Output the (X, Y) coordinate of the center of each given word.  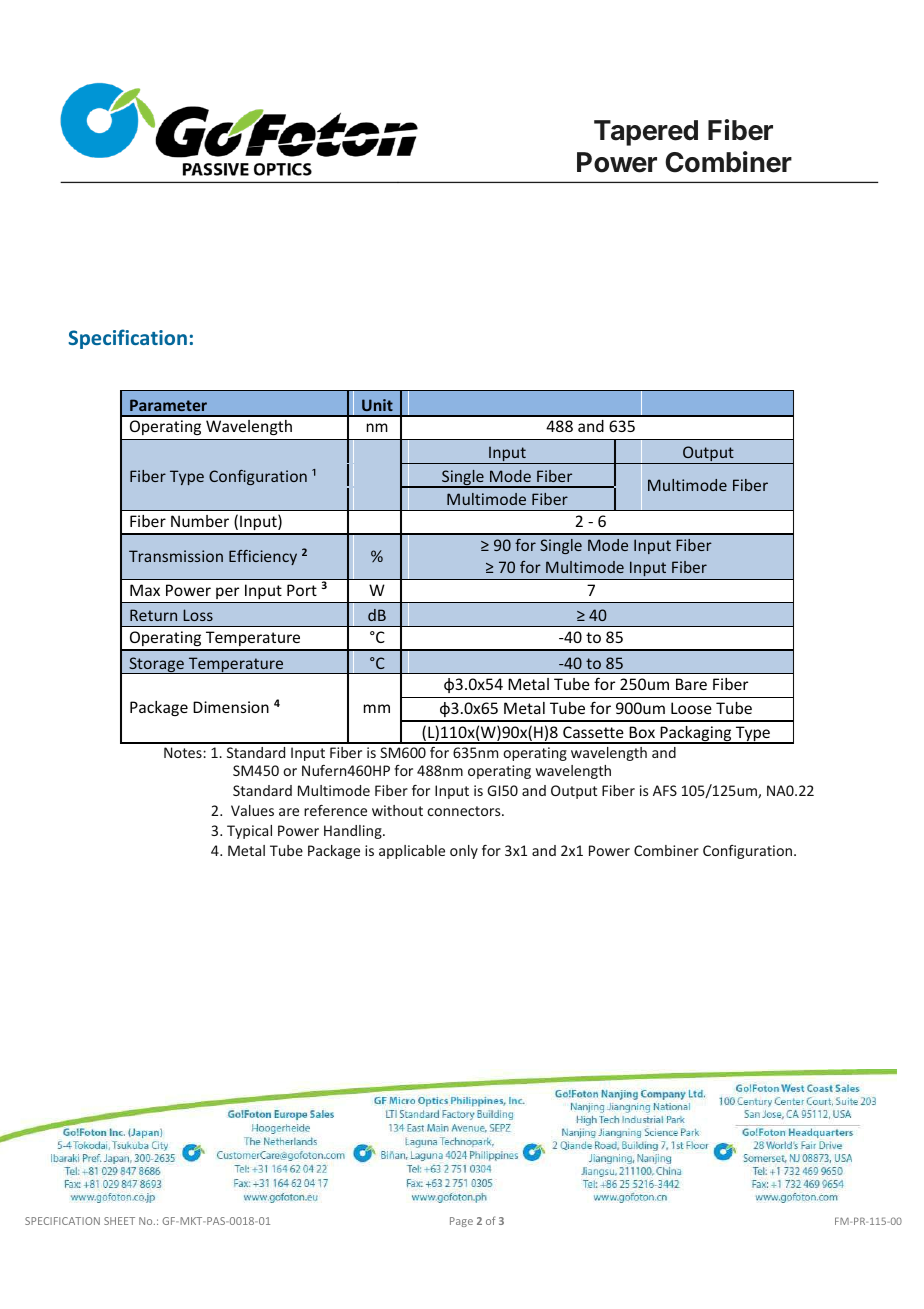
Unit (377, 405)
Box (642, 732)
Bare (691, 684)
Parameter (168, 405)
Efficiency (263, 557)
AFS (665, 790)
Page (461, 1222)
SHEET (119, 1221)
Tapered (646, 133)
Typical (249, 832)
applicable (412, 852)
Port (302, 590)
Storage (156, 665)
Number (200, 521)
